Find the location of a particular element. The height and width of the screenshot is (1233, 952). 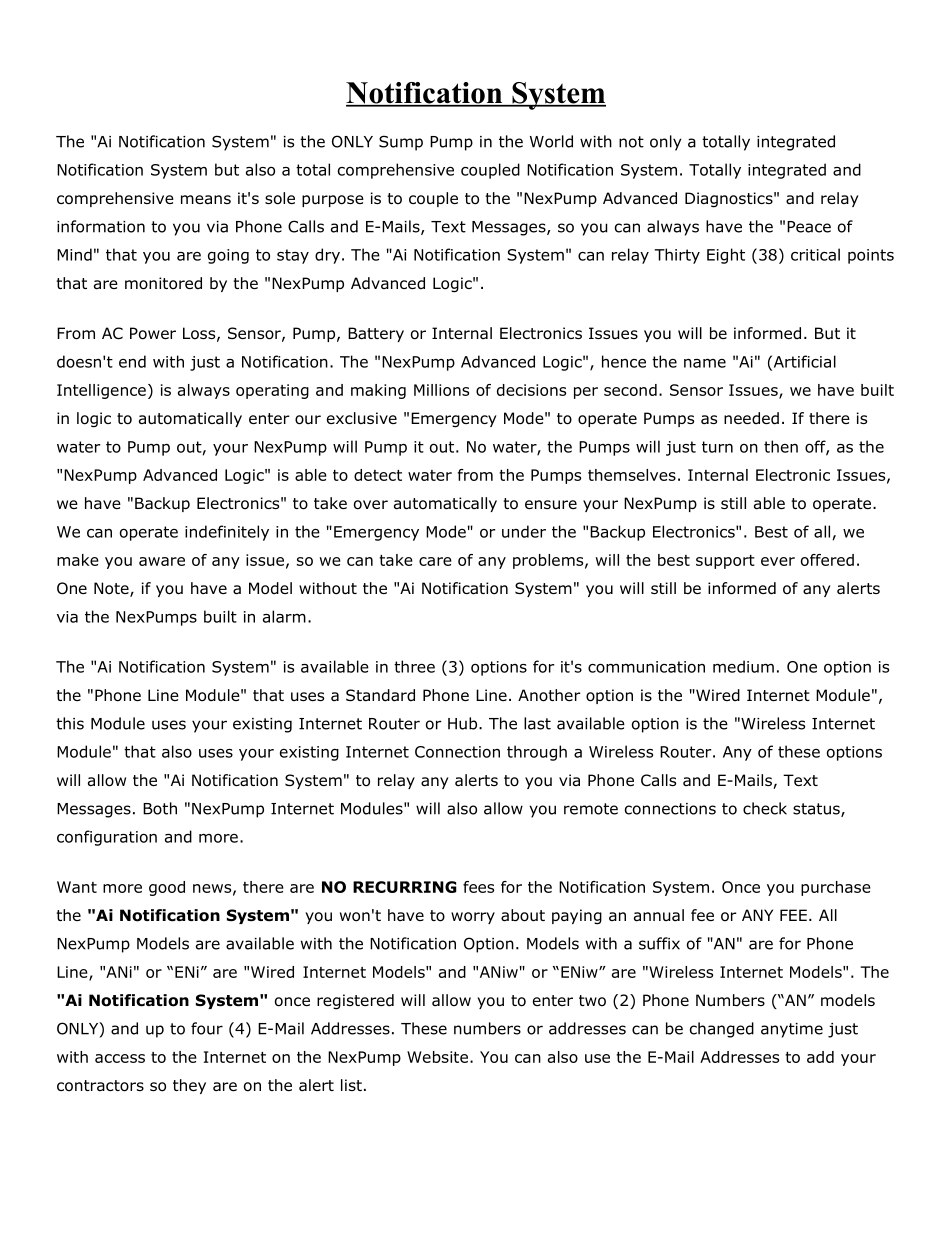

access is located at coordinates (120, 1058).
